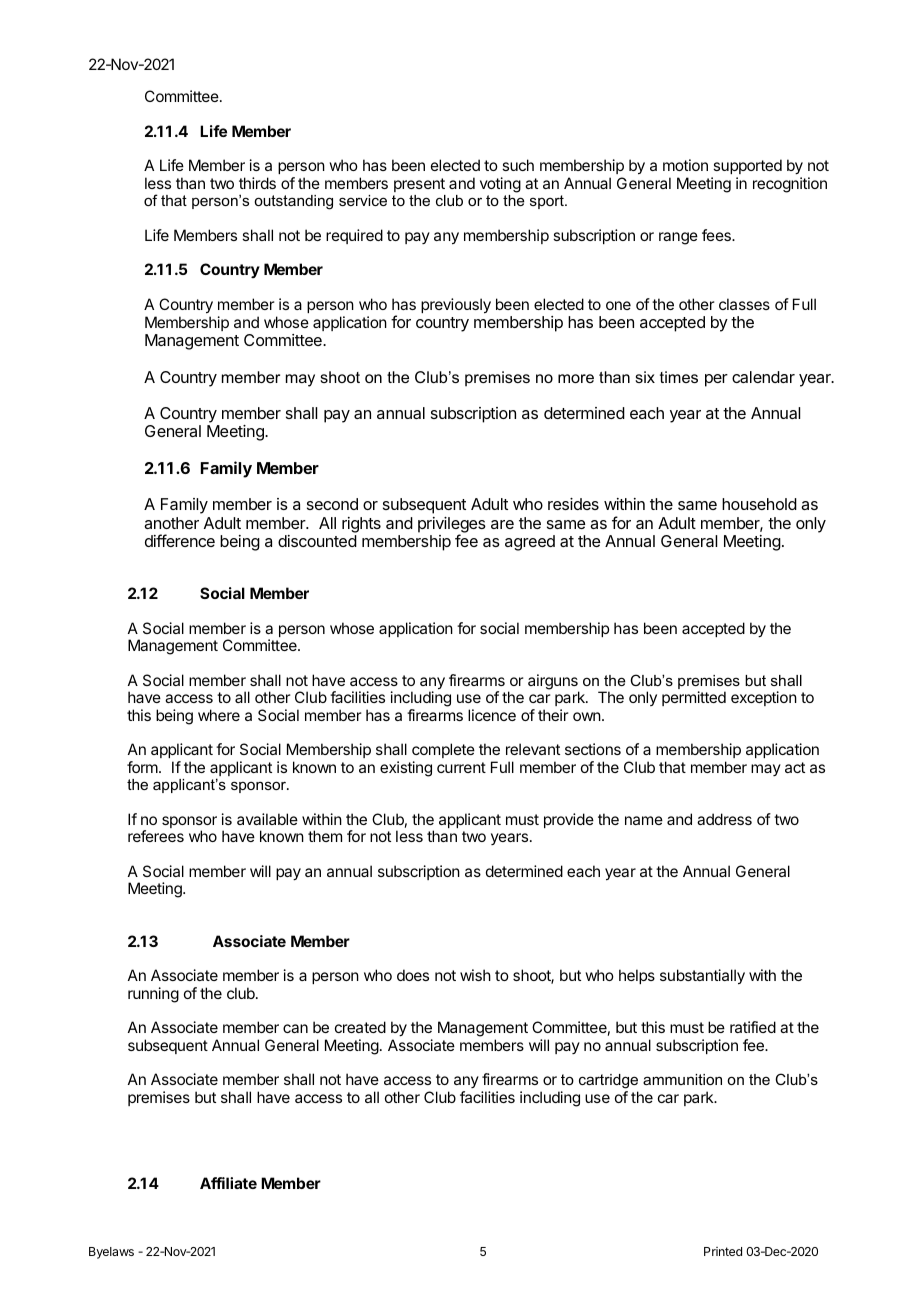  Describe the element at coordinates (257, 183) in the screenshot. I see `thirds` at that location.
